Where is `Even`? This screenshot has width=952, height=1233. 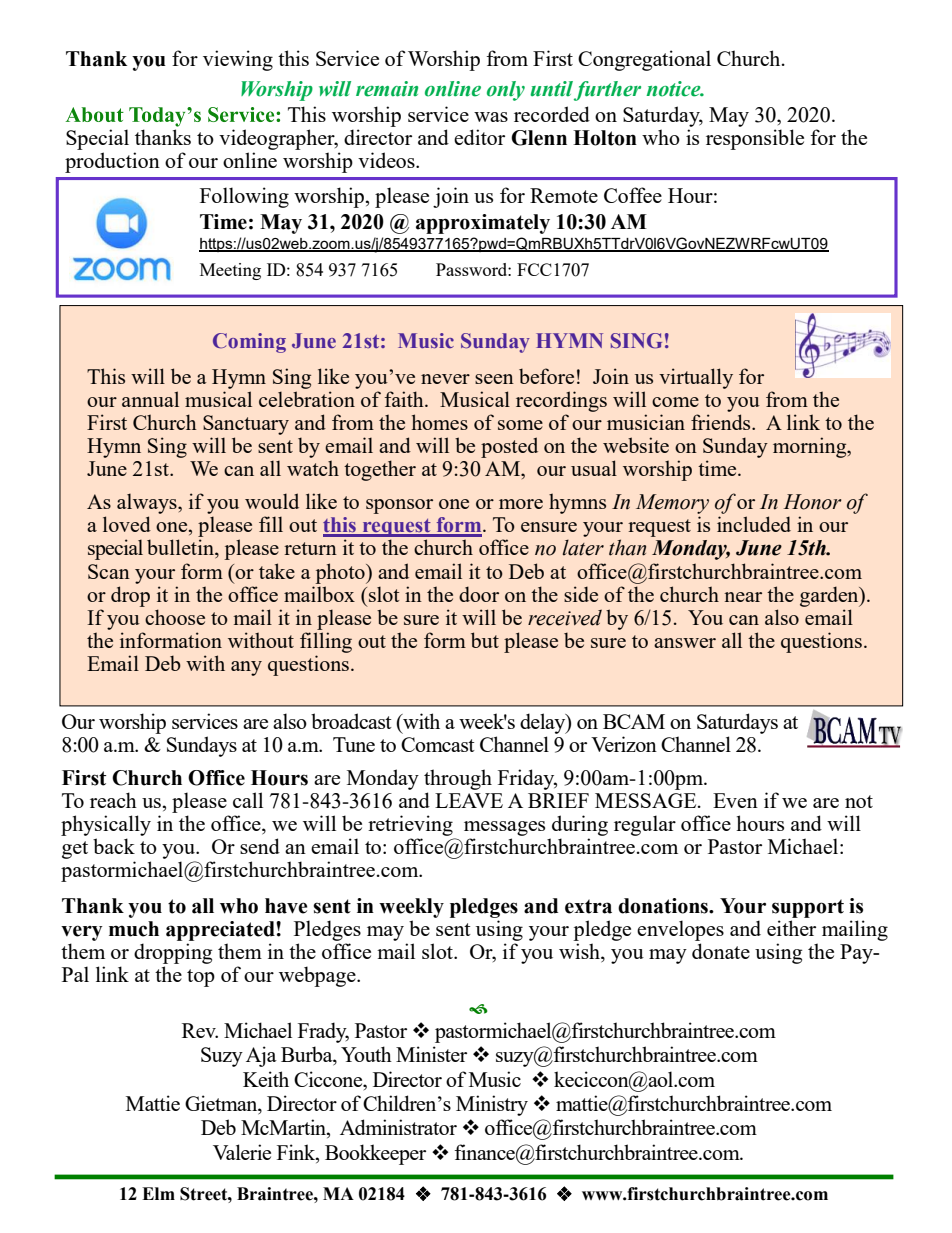 Even is located at coordinates (735, 800).
